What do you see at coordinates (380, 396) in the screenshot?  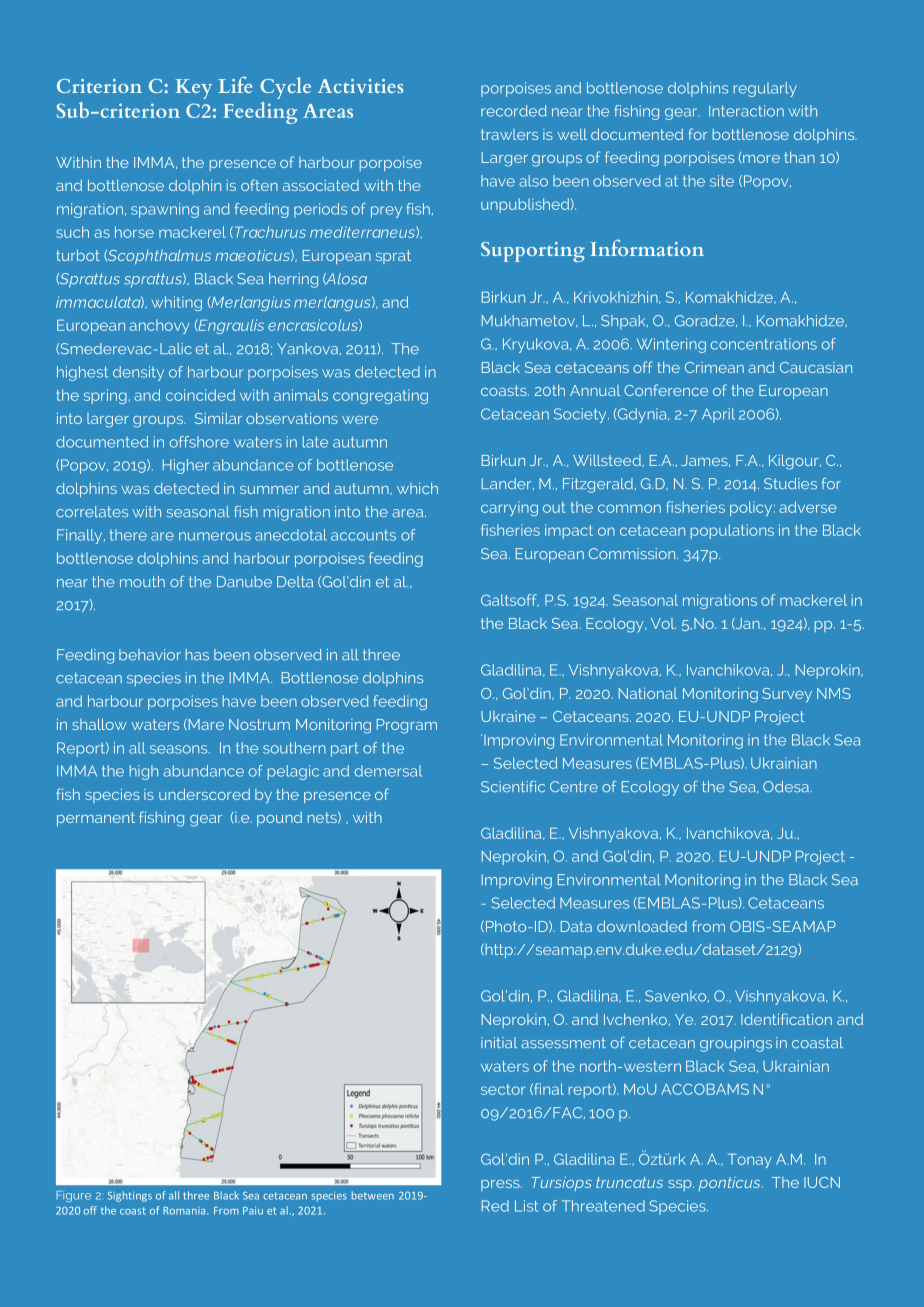 I see `congregating` at bounding box center [380, 396].
